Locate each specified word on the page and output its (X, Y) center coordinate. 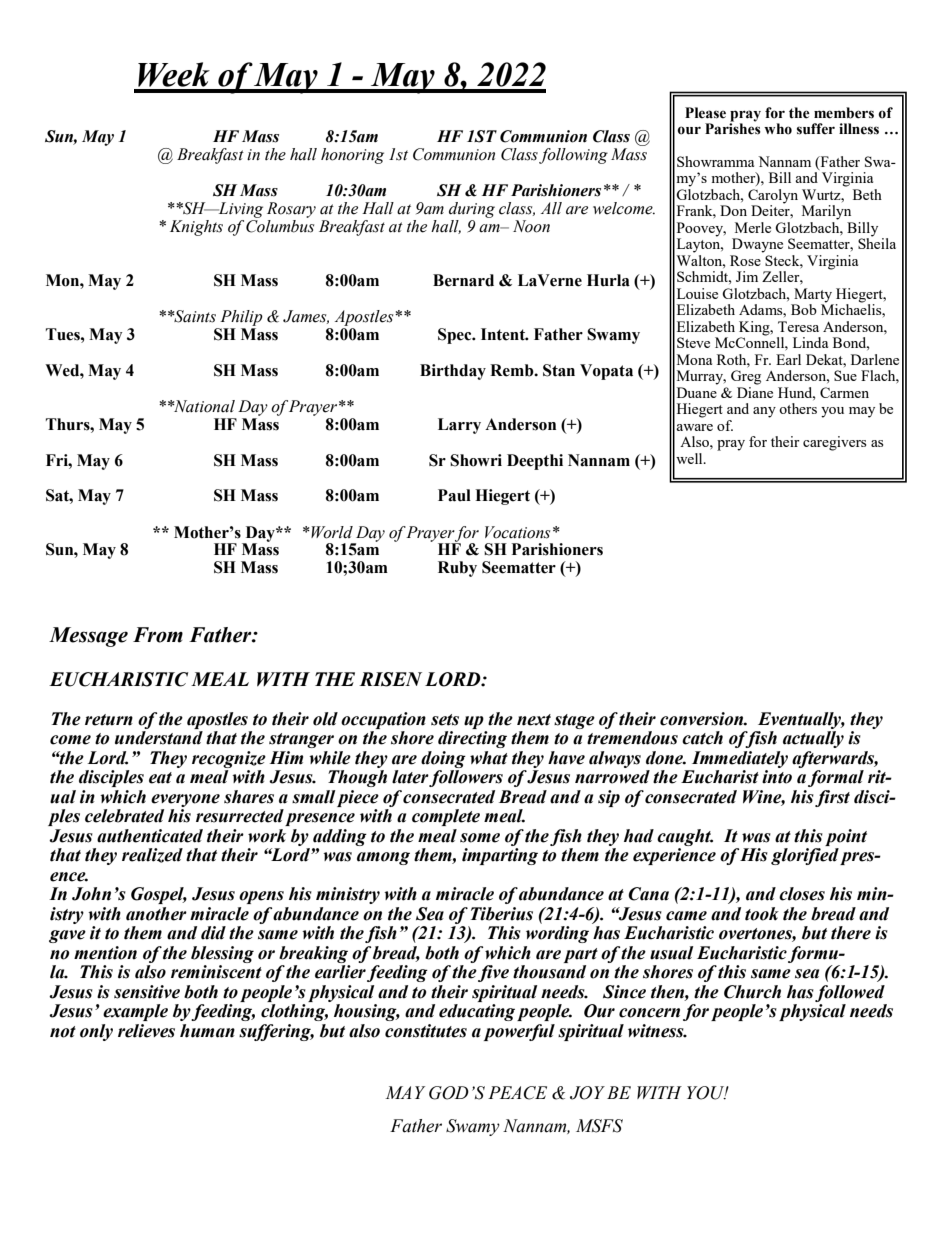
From (158, 635)
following (573, 156)
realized (152, 855)
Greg (746, 377)
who (778, 129)
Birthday (453, 372)
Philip (241, 318)
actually (813, 739)
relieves (146, 1031)
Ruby (457, 569)
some (480, 838)
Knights (196, 228)
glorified (806, 856)
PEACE (517, 1093)
